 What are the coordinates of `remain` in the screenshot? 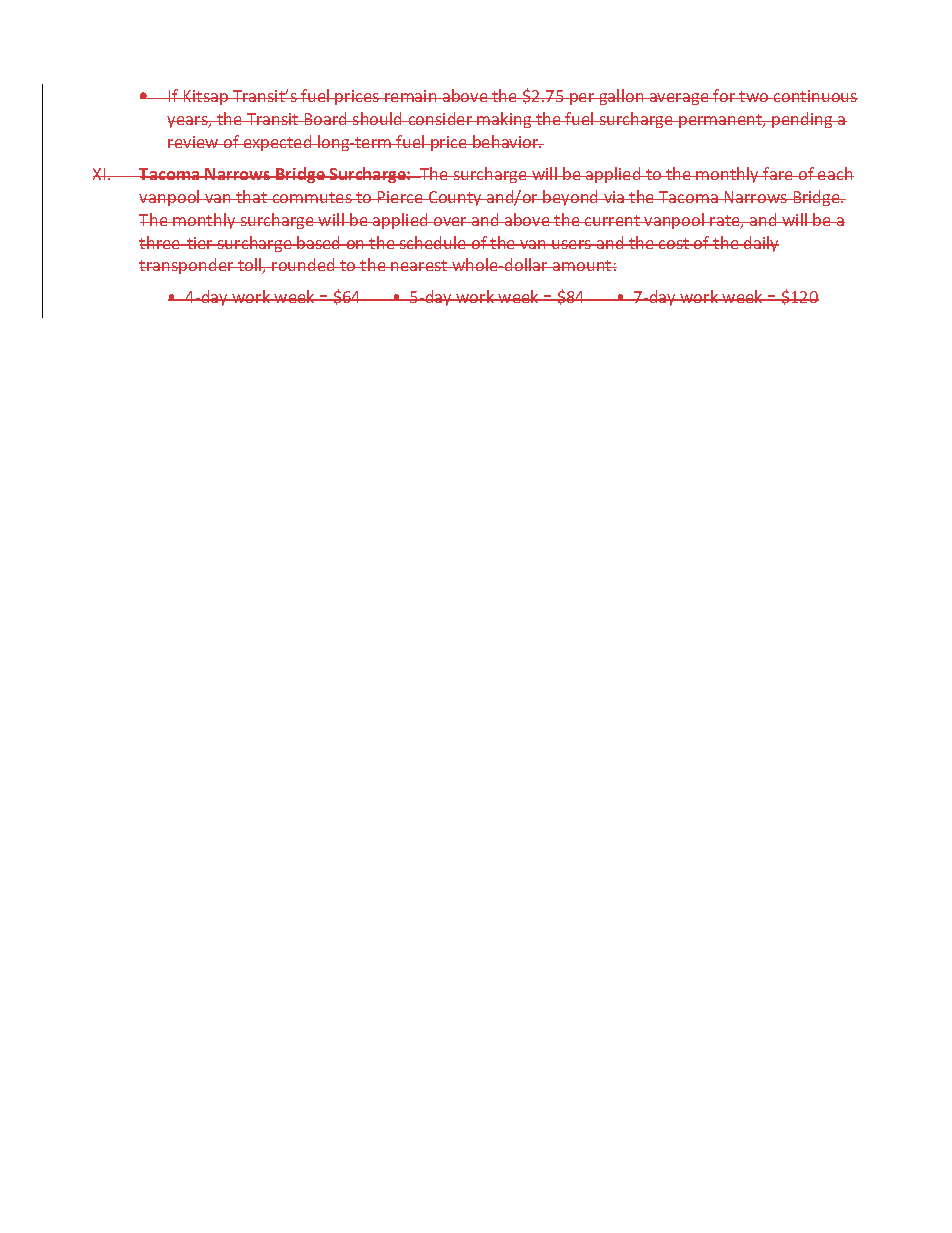 It's located at (411, 96).
